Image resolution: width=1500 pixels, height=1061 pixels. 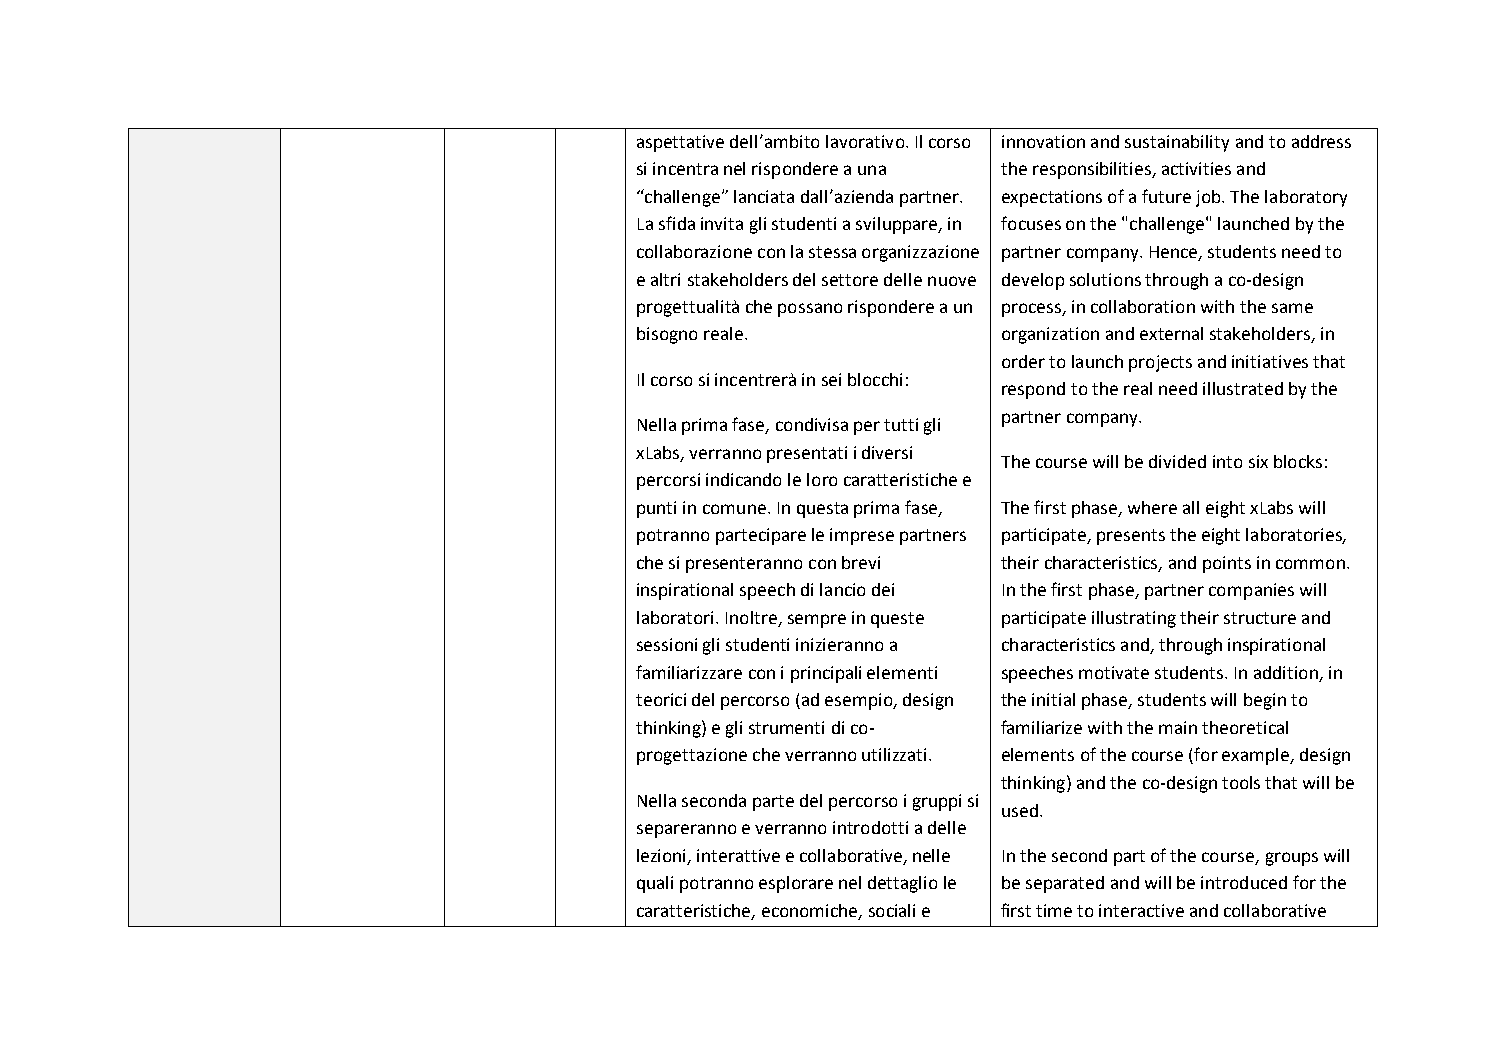 I want to click on initiatives, so click(x=1270, y=361).
